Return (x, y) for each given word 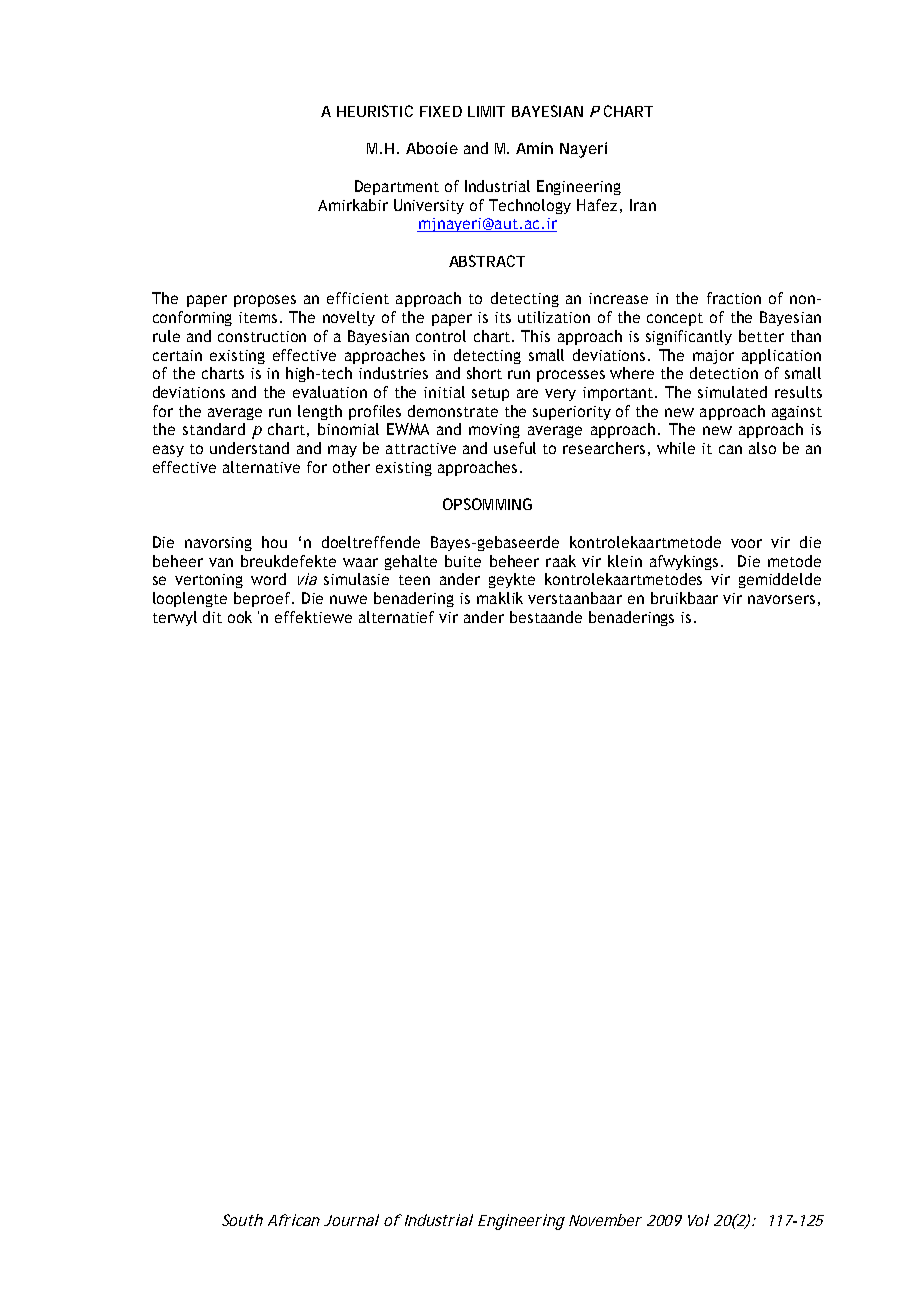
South (242, 1220)
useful (515, 448)
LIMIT (486, 111)
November (605, 1220)
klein (625, 561)
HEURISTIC (375, 111)
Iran (643, 205)
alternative (261, 467)
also (762, 448)
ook (240, 617)
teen (414, 580)
